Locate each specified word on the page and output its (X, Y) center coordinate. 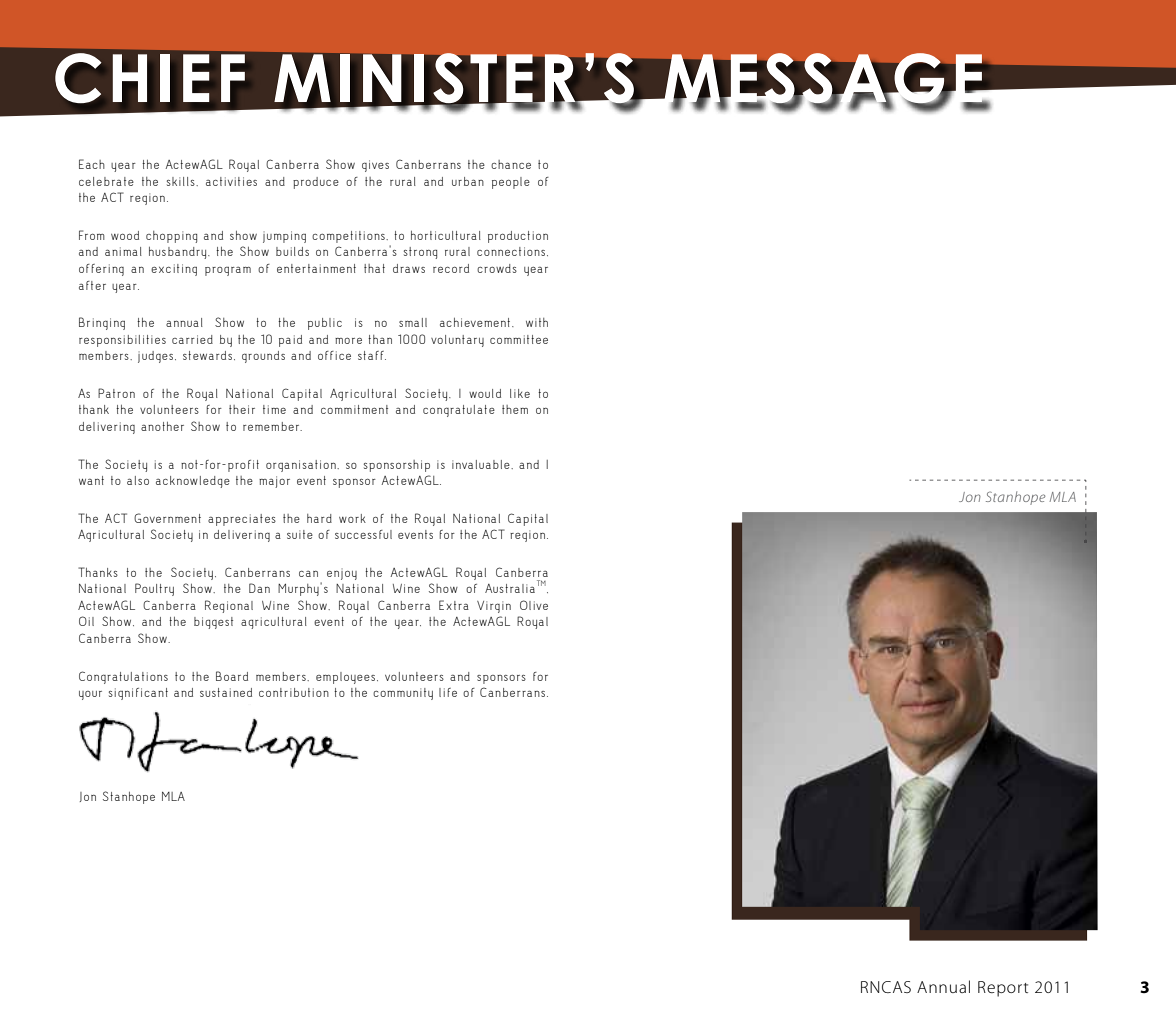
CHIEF (150, 78)
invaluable (482, 464)
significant (138, 694)
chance (511, 164)
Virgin (494, 607)
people (511, 183)
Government (167, 518)
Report (1003, 989)
